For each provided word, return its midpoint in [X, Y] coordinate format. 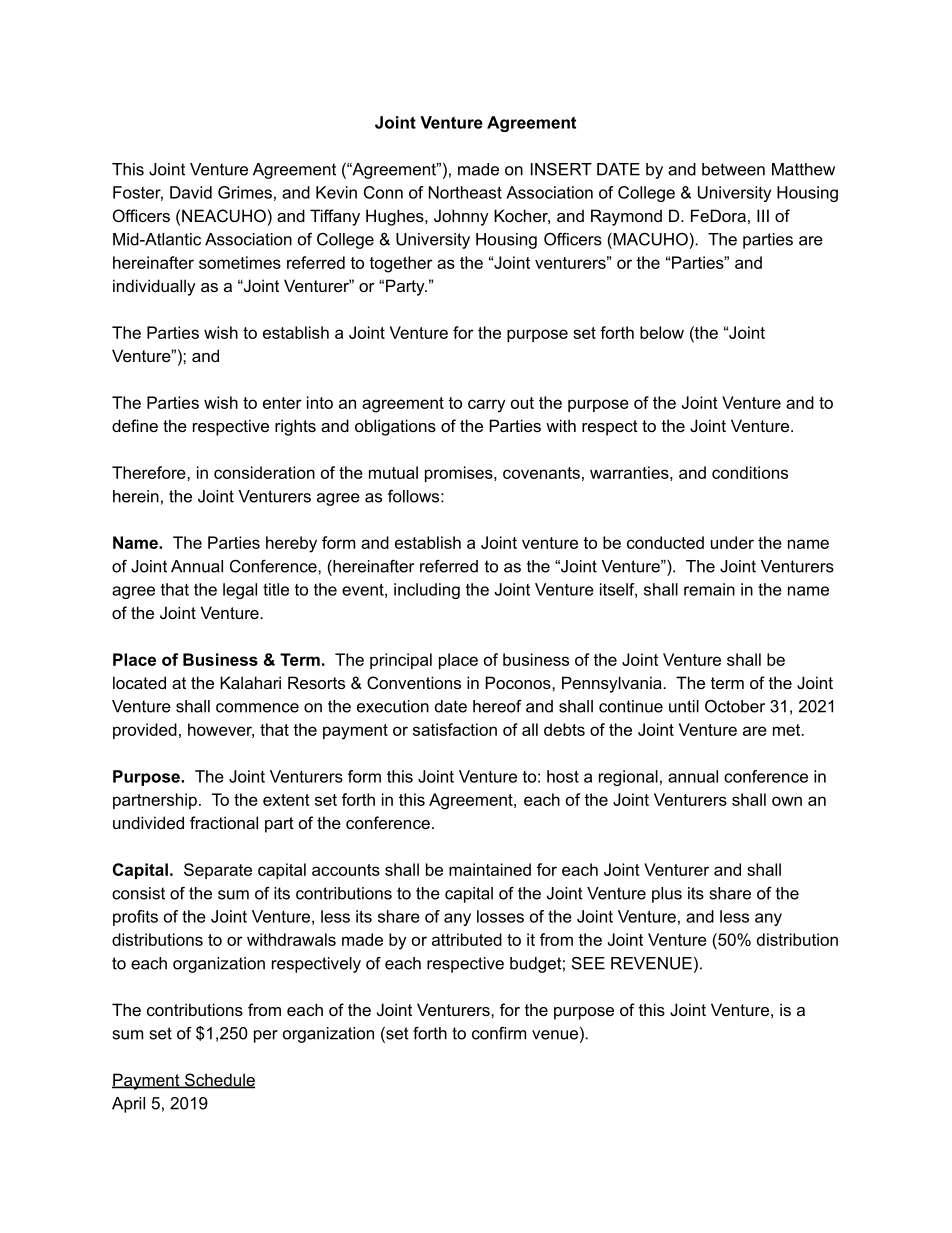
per [266, 1036]
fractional [224, 822]
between [733, 169]
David [191, 192]
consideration [264, 472]
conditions [750, 472]
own [787, 801]
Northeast [465, 192]
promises [460, 474]
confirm [499, 1033]
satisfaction [455, 729]
